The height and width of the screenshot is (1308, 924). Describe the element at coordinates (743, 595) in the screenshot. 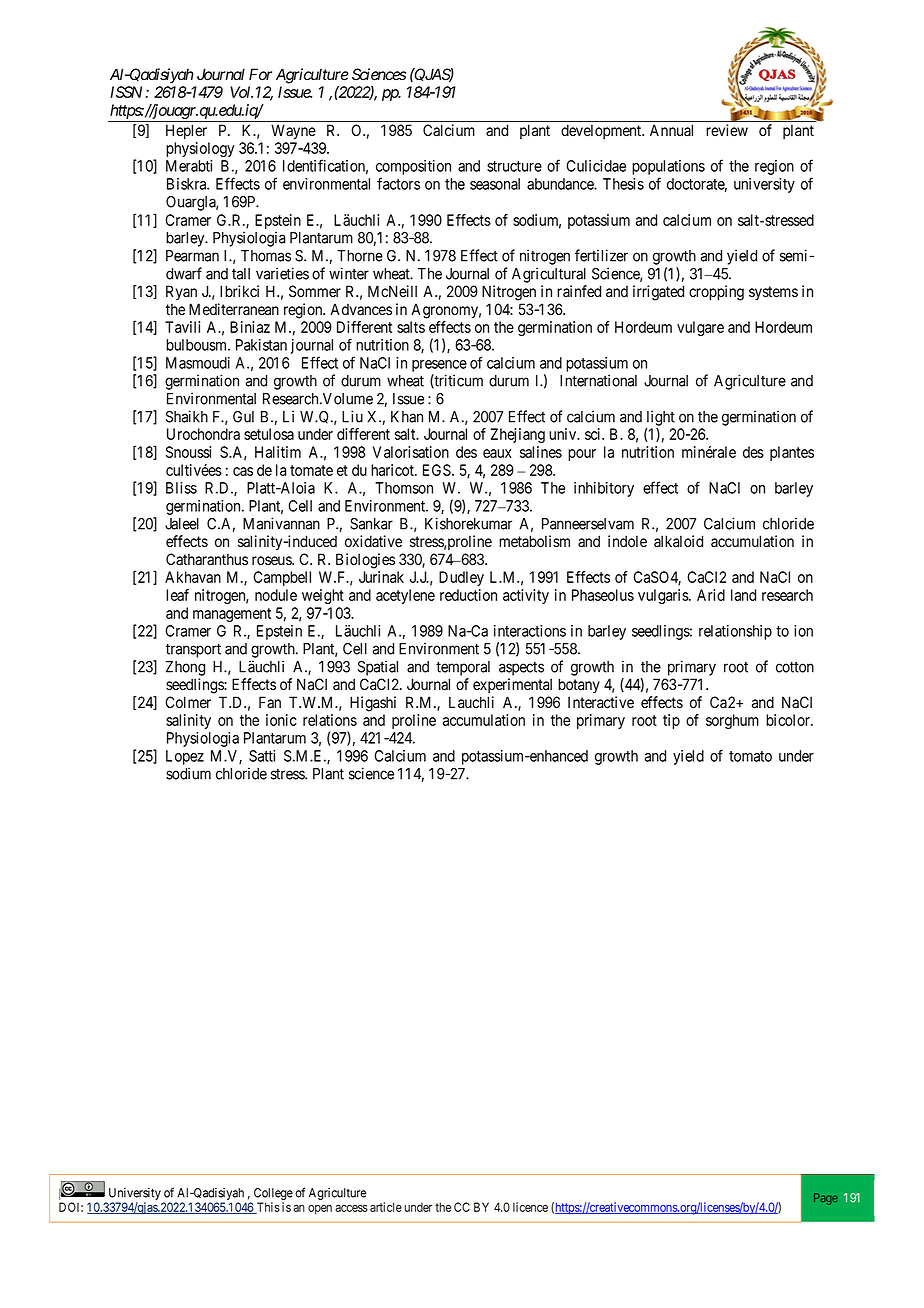

I see `land` at that location.
